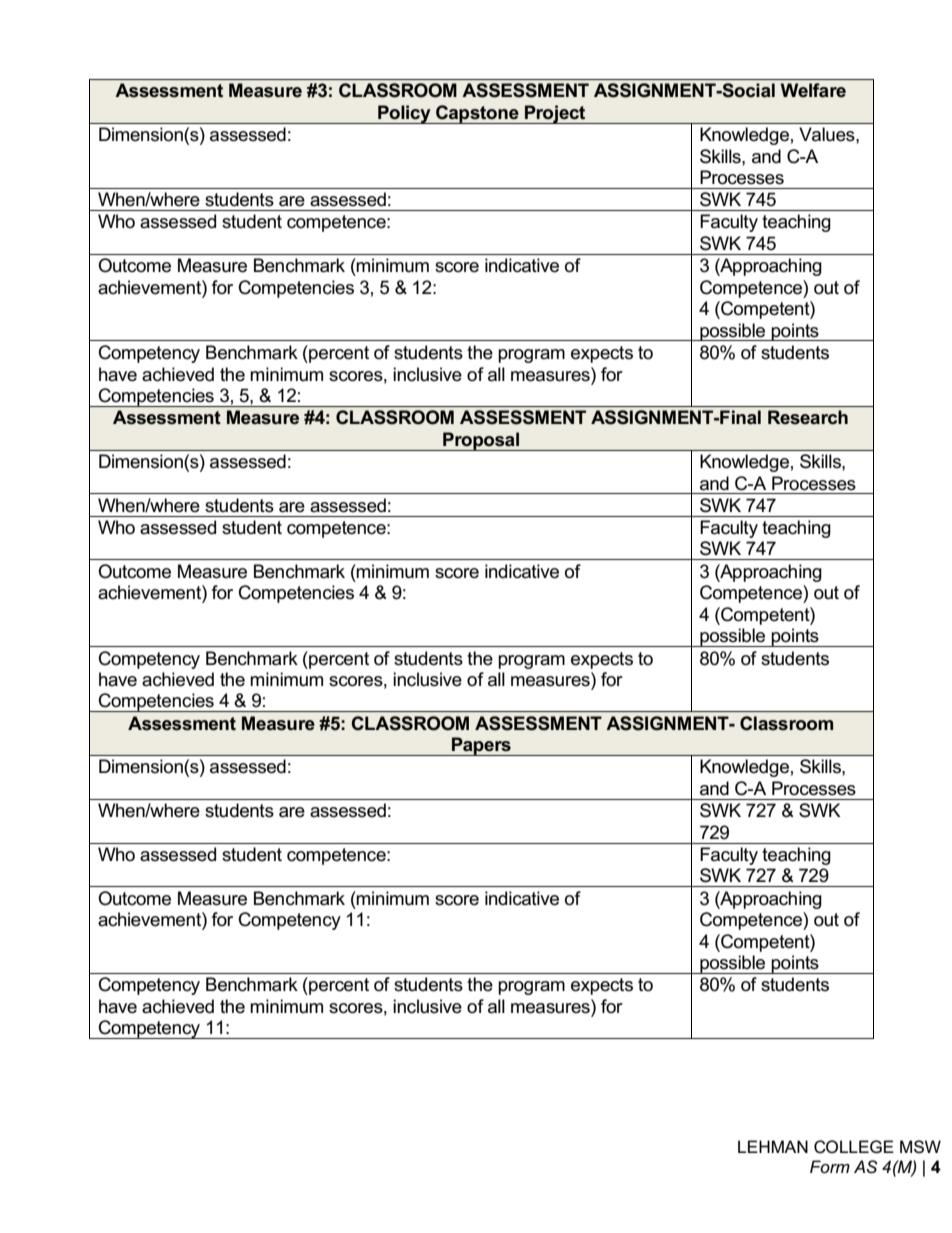 This page has width=952, height=1233. I want to click on LEHMAN, so click(773, 1146).
